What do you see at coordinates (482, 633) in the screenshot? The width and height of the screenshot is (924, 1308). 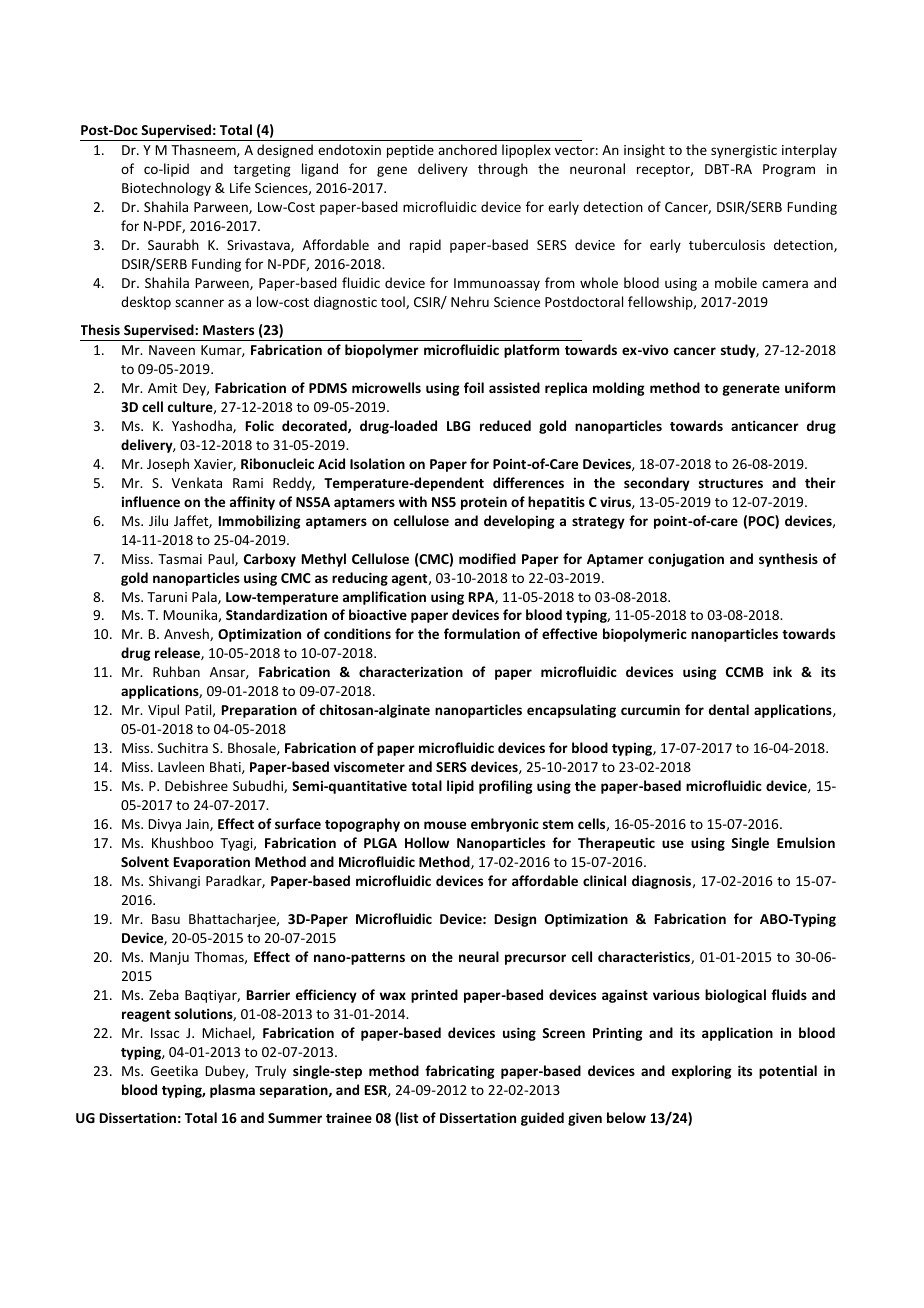 I see `formulation` at bounding box center [482, 633].
